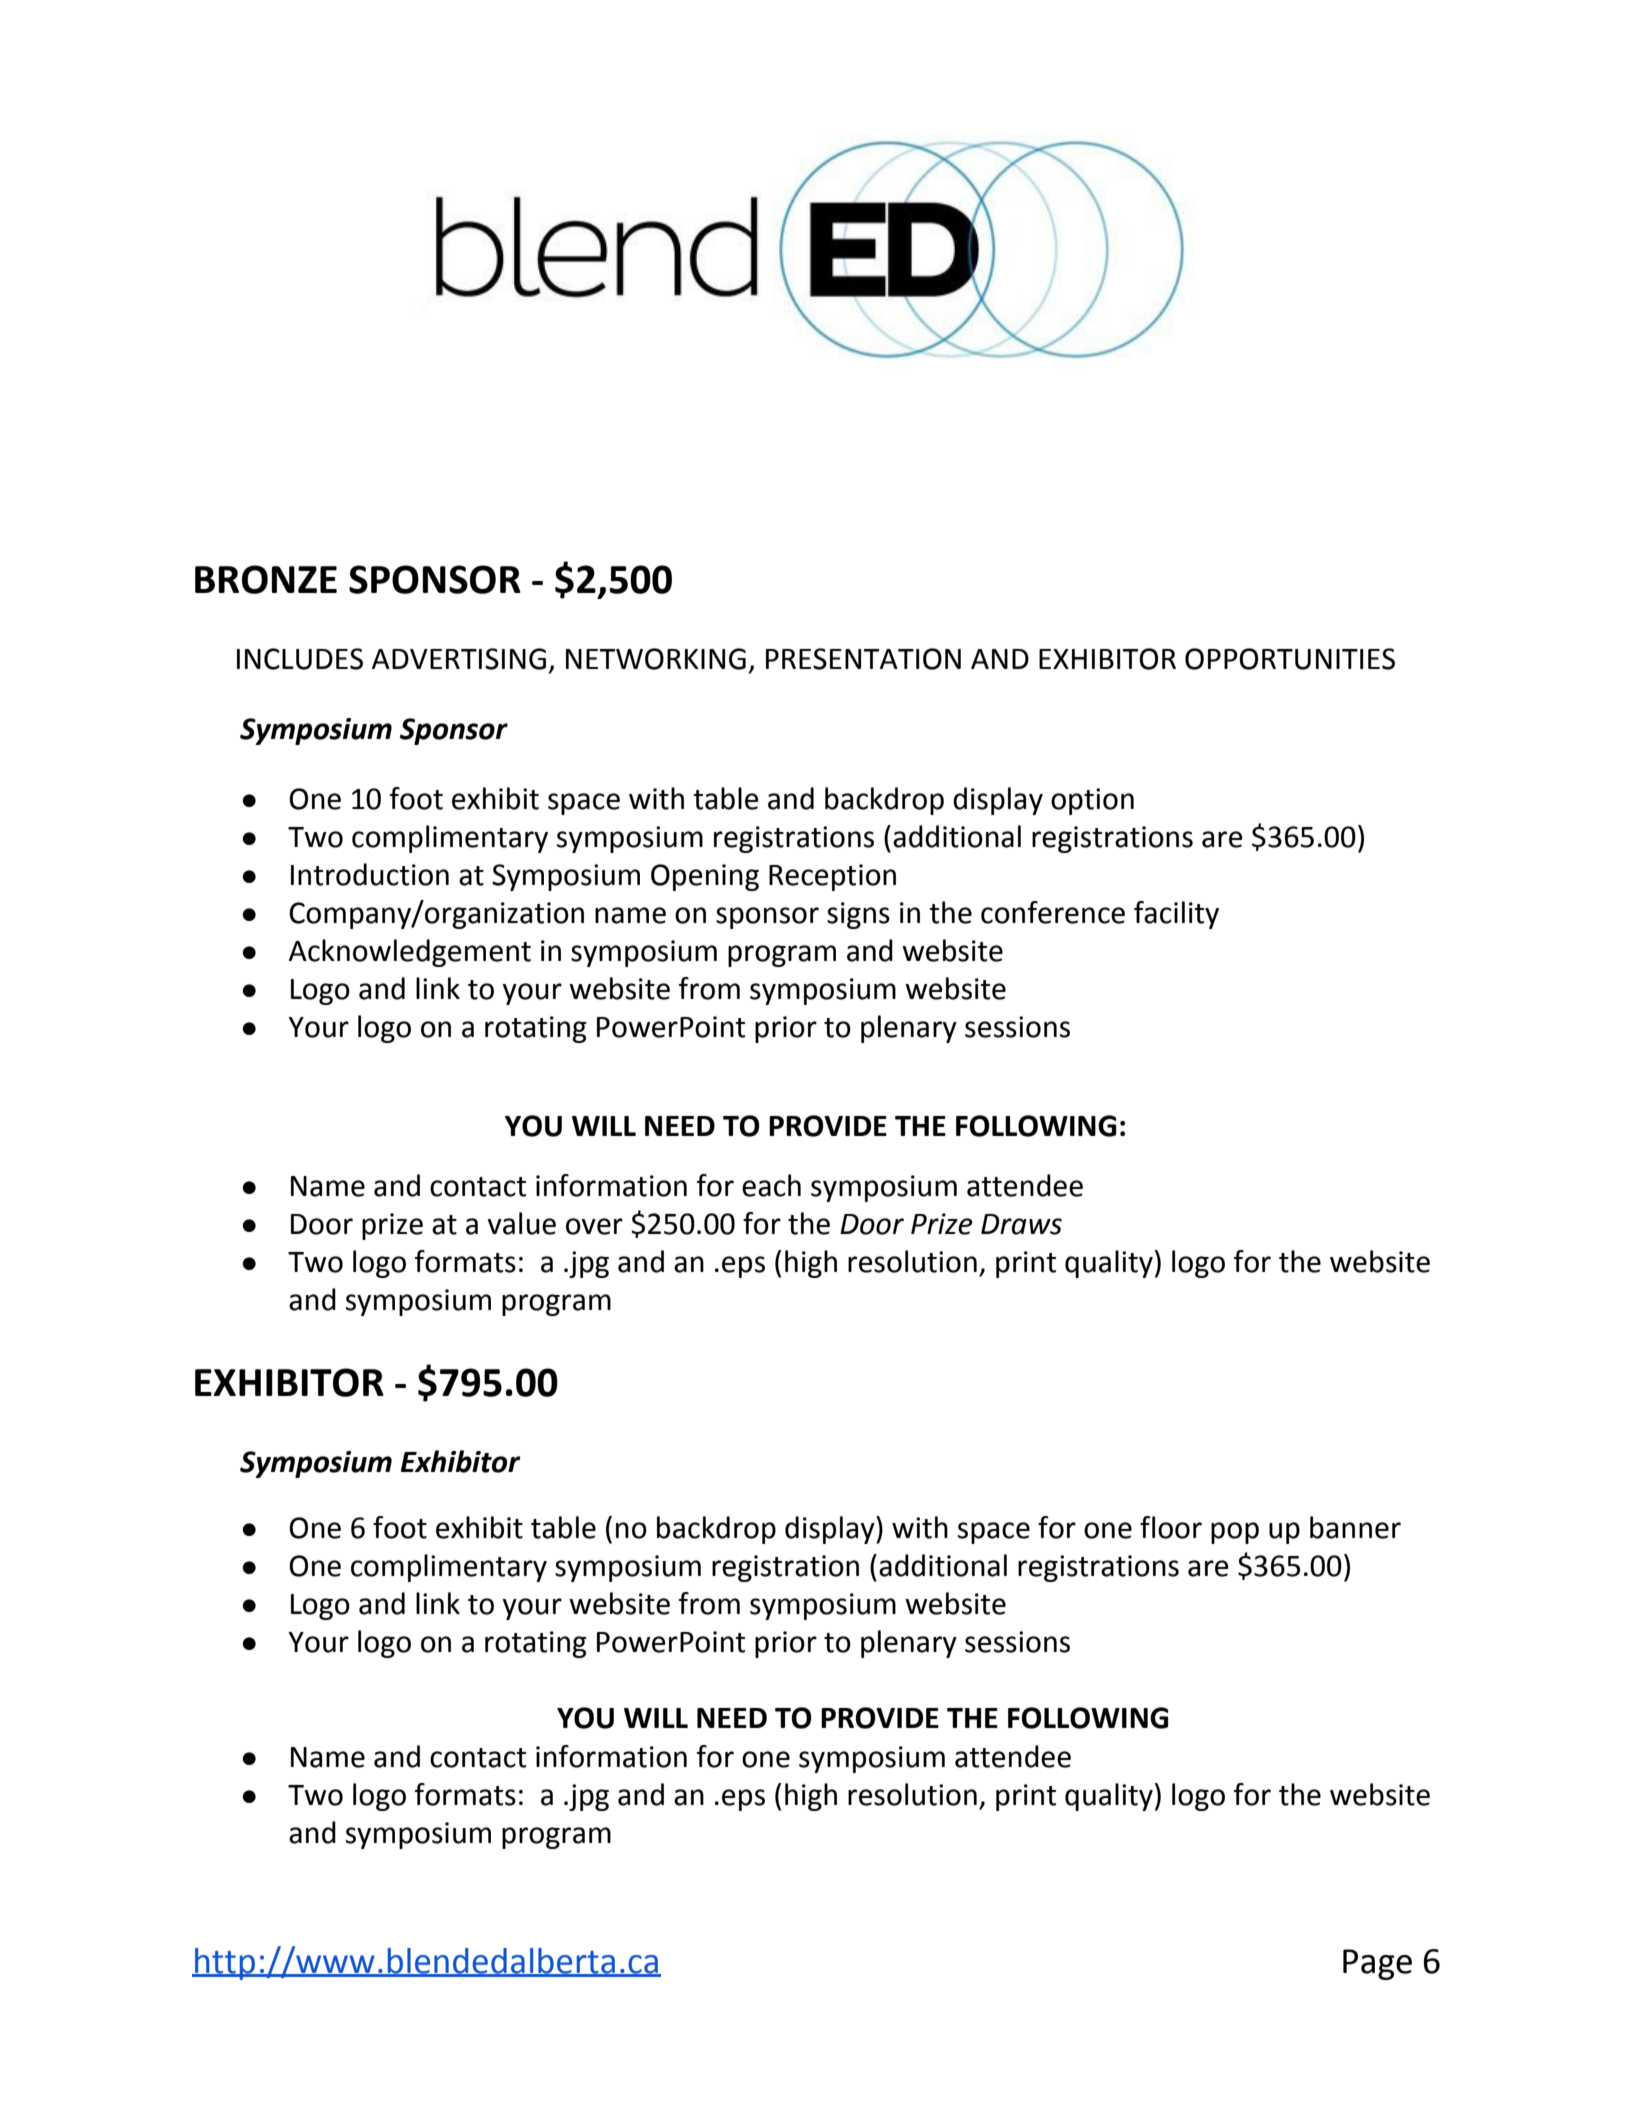  Describe the element at coordinates (1176, 915) in the screenshot. I see `facility` at that location.
